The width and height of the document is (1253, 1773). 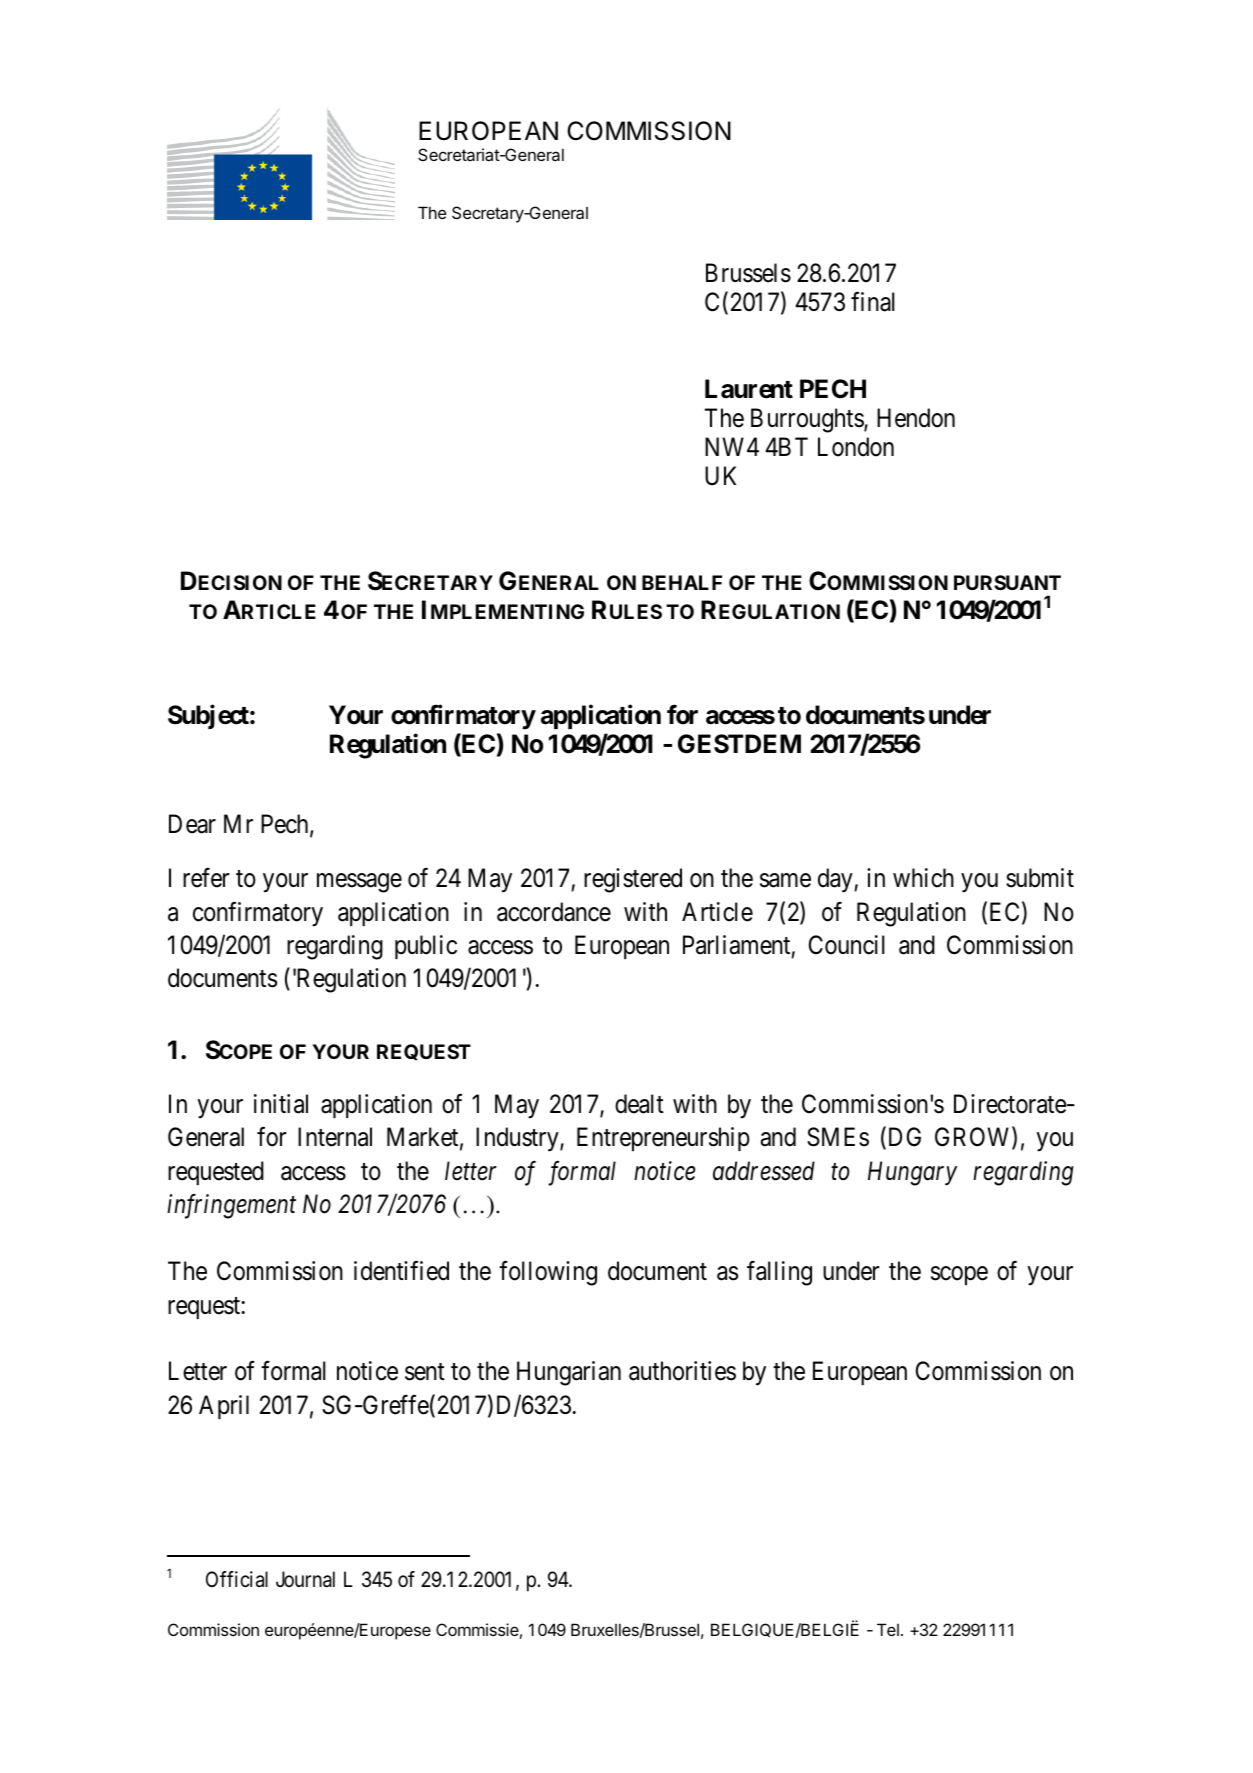 What do you see at coordinates (1007, 582) in the document?
I see `PURSUANT` at bounding box center [1007, 582].
